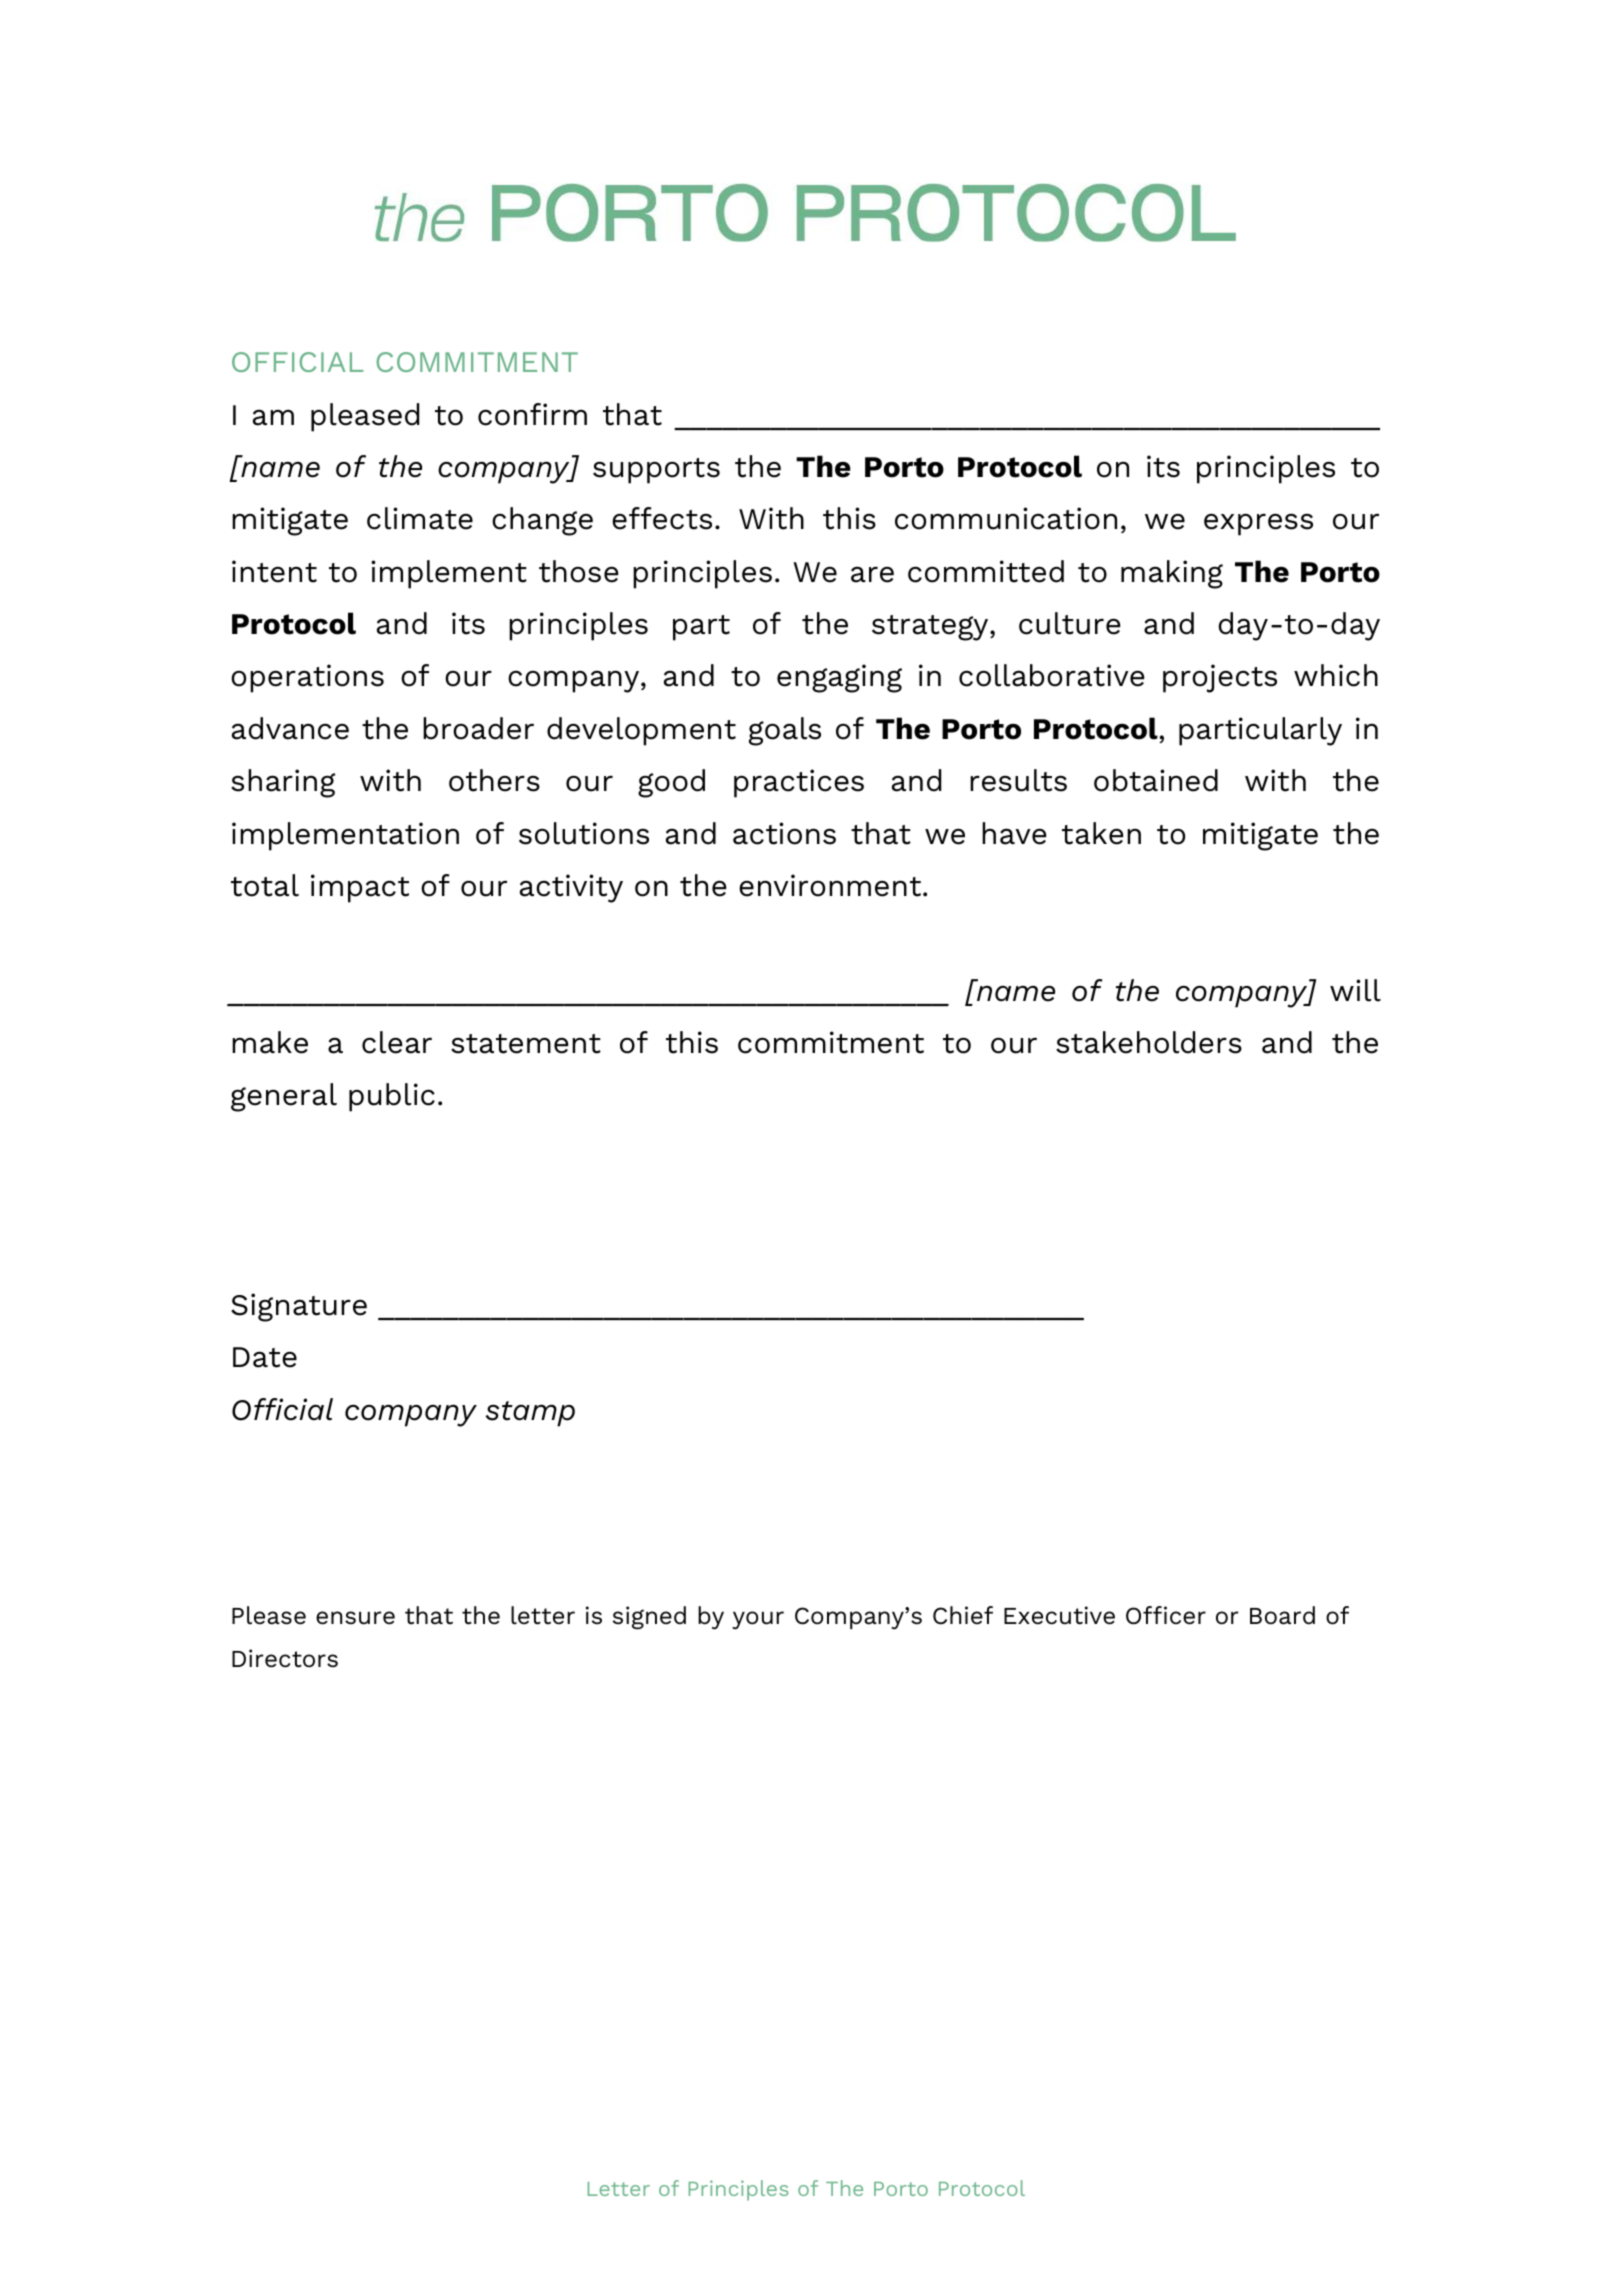 The image size is (1610, 2278). What do you see at coordinates (355, 1618) in the page?
I see `ensure` at bounding box center [355, 1618].
